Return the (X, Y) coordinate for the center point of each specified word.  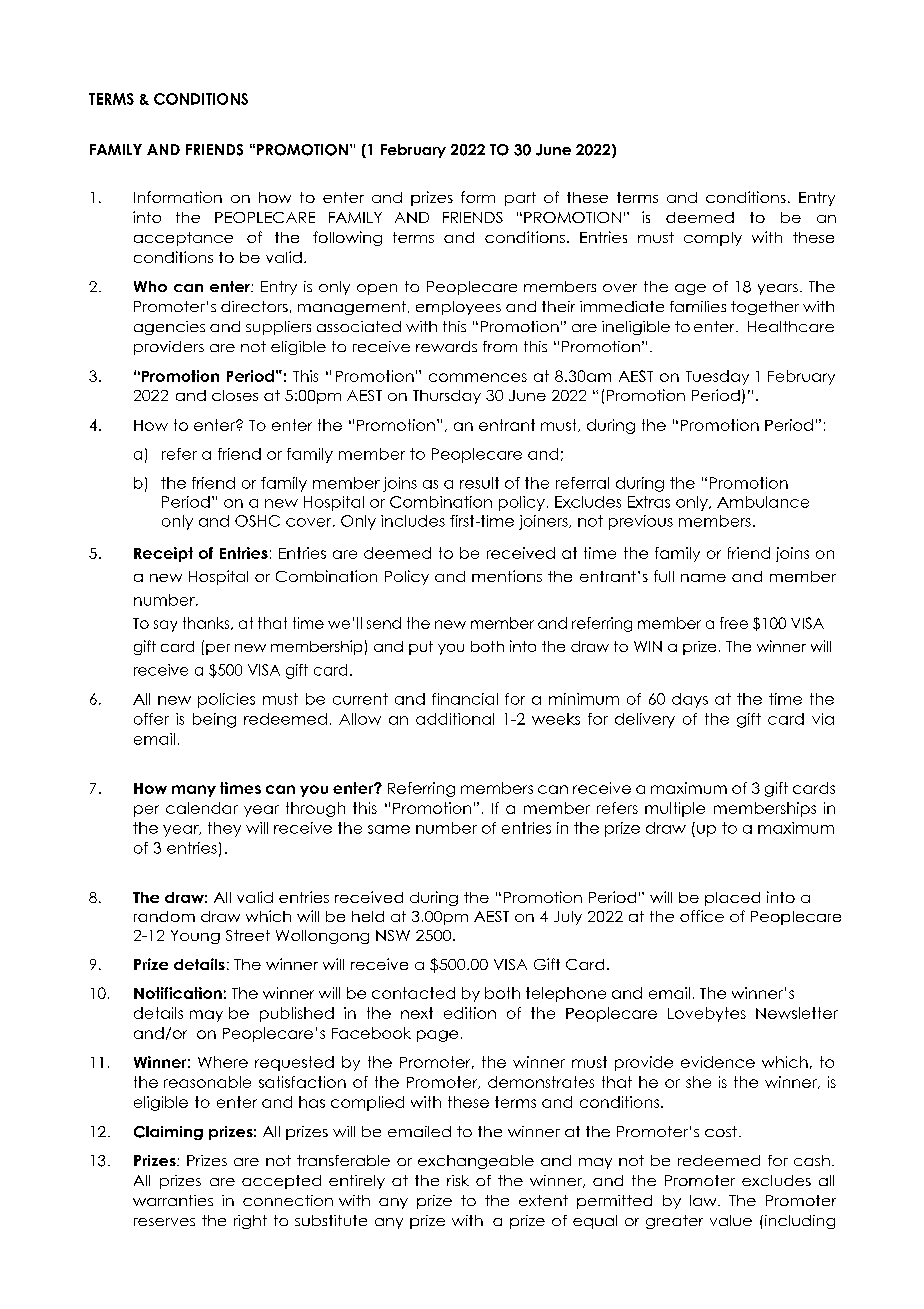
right (250, 1222)
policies (226, 700)
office (702, 916)
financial (465, 699)
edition (470, 1013)
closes (235, 395)
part (520, 199)
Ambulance (763, 502)
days (690, 700)
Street (248, 935)
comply (713, 239)
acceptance (183, 239)
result (479, 483)
